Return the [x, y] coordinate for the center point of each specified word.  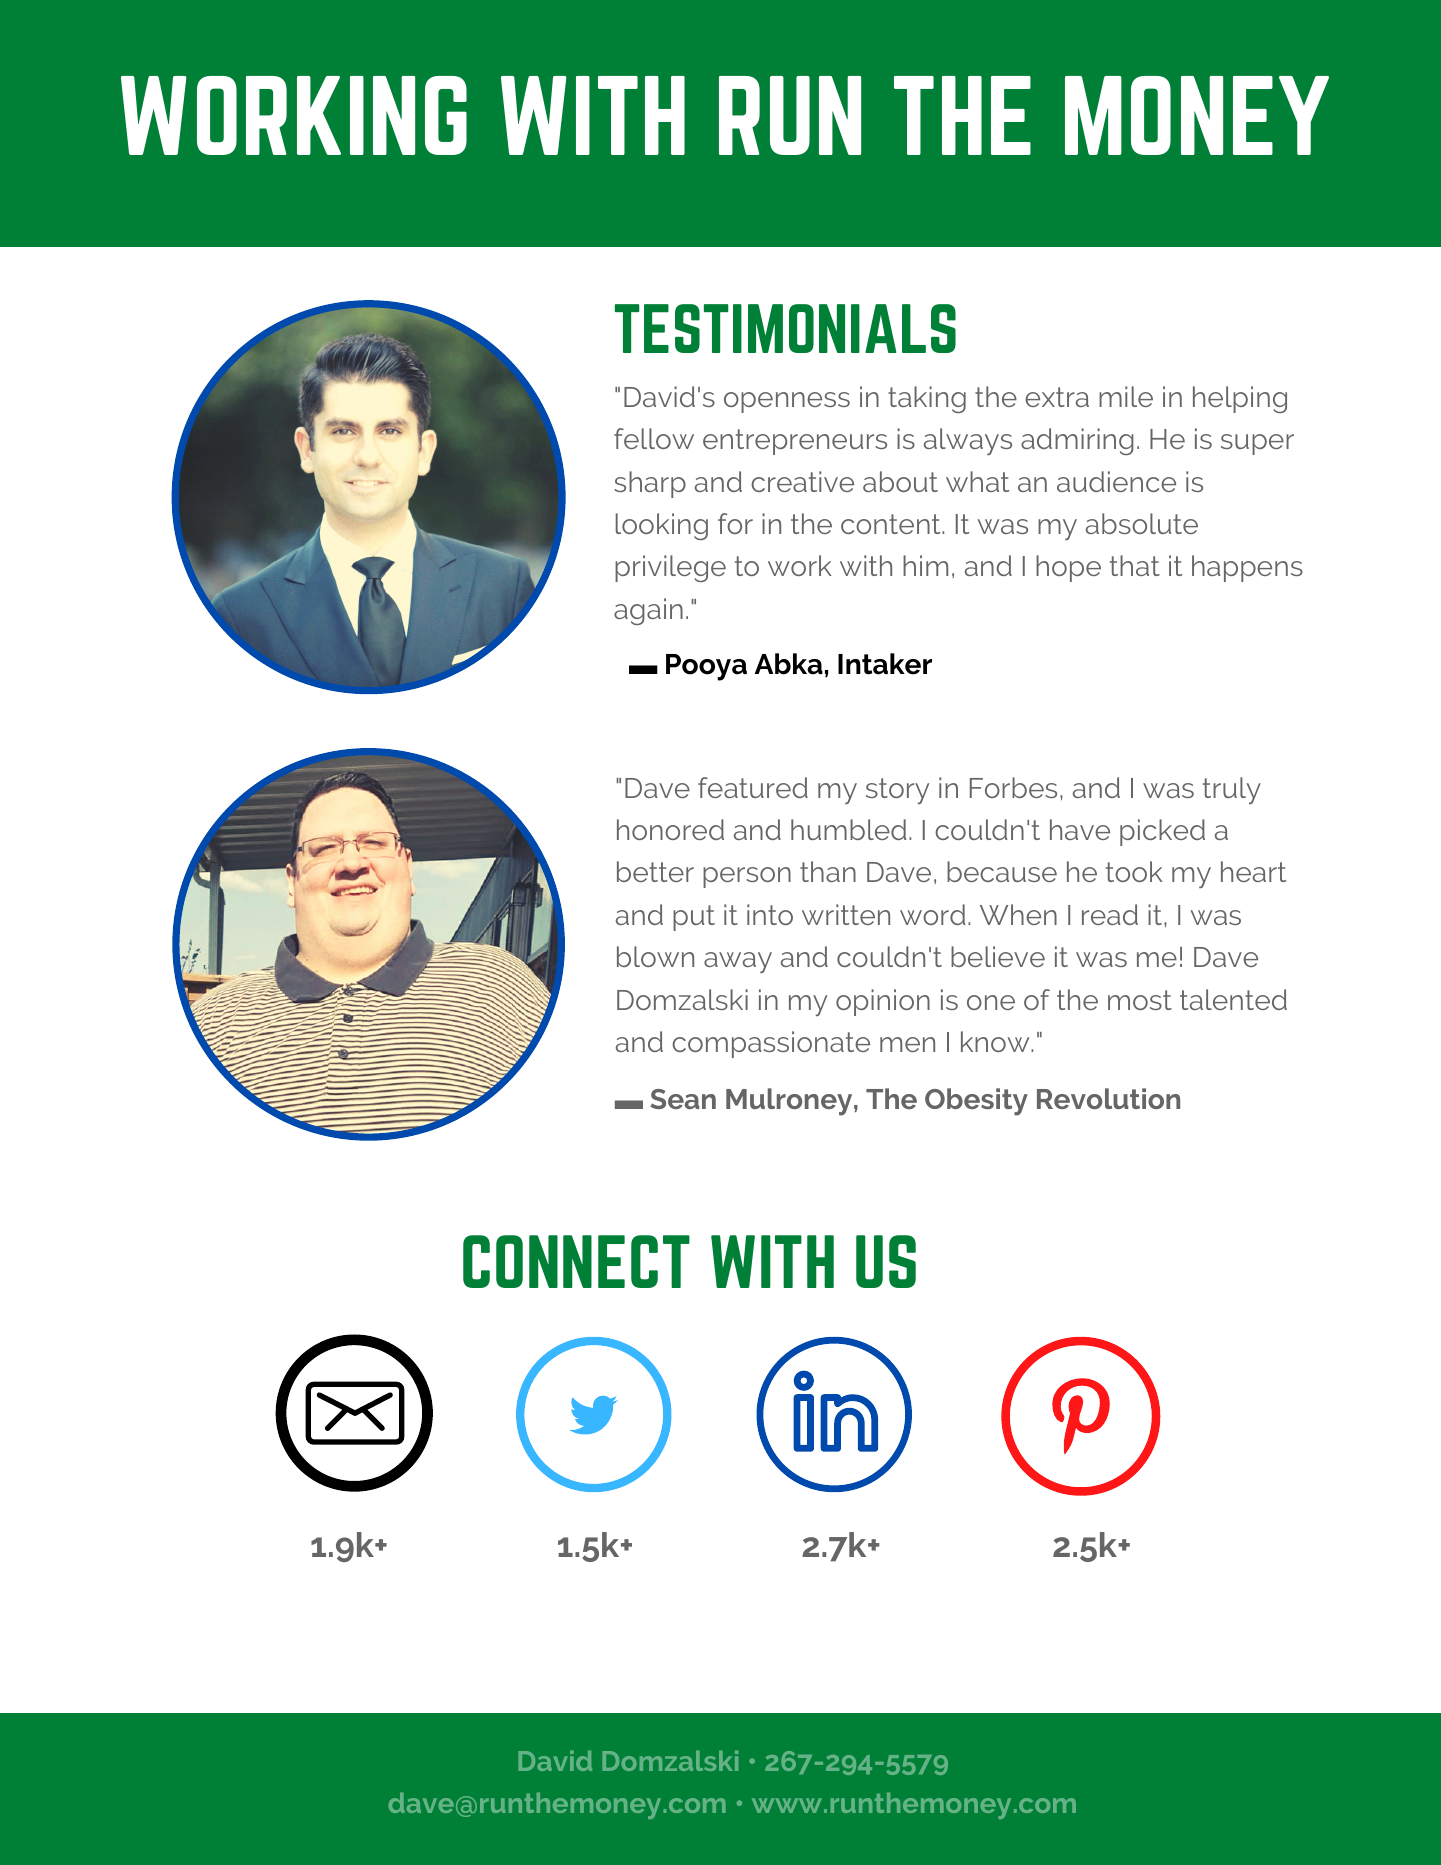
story [897, 791]
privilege [670, 568]
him [925, 565]
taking [927, 399]
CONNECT [576, 1261]
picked [1162, 832]
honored [670, 829]
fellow [654, 438]
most [1140, 1000]
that [1135, 565]
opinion [883, 1002]
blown [655, 956]
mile [1126, 396]
